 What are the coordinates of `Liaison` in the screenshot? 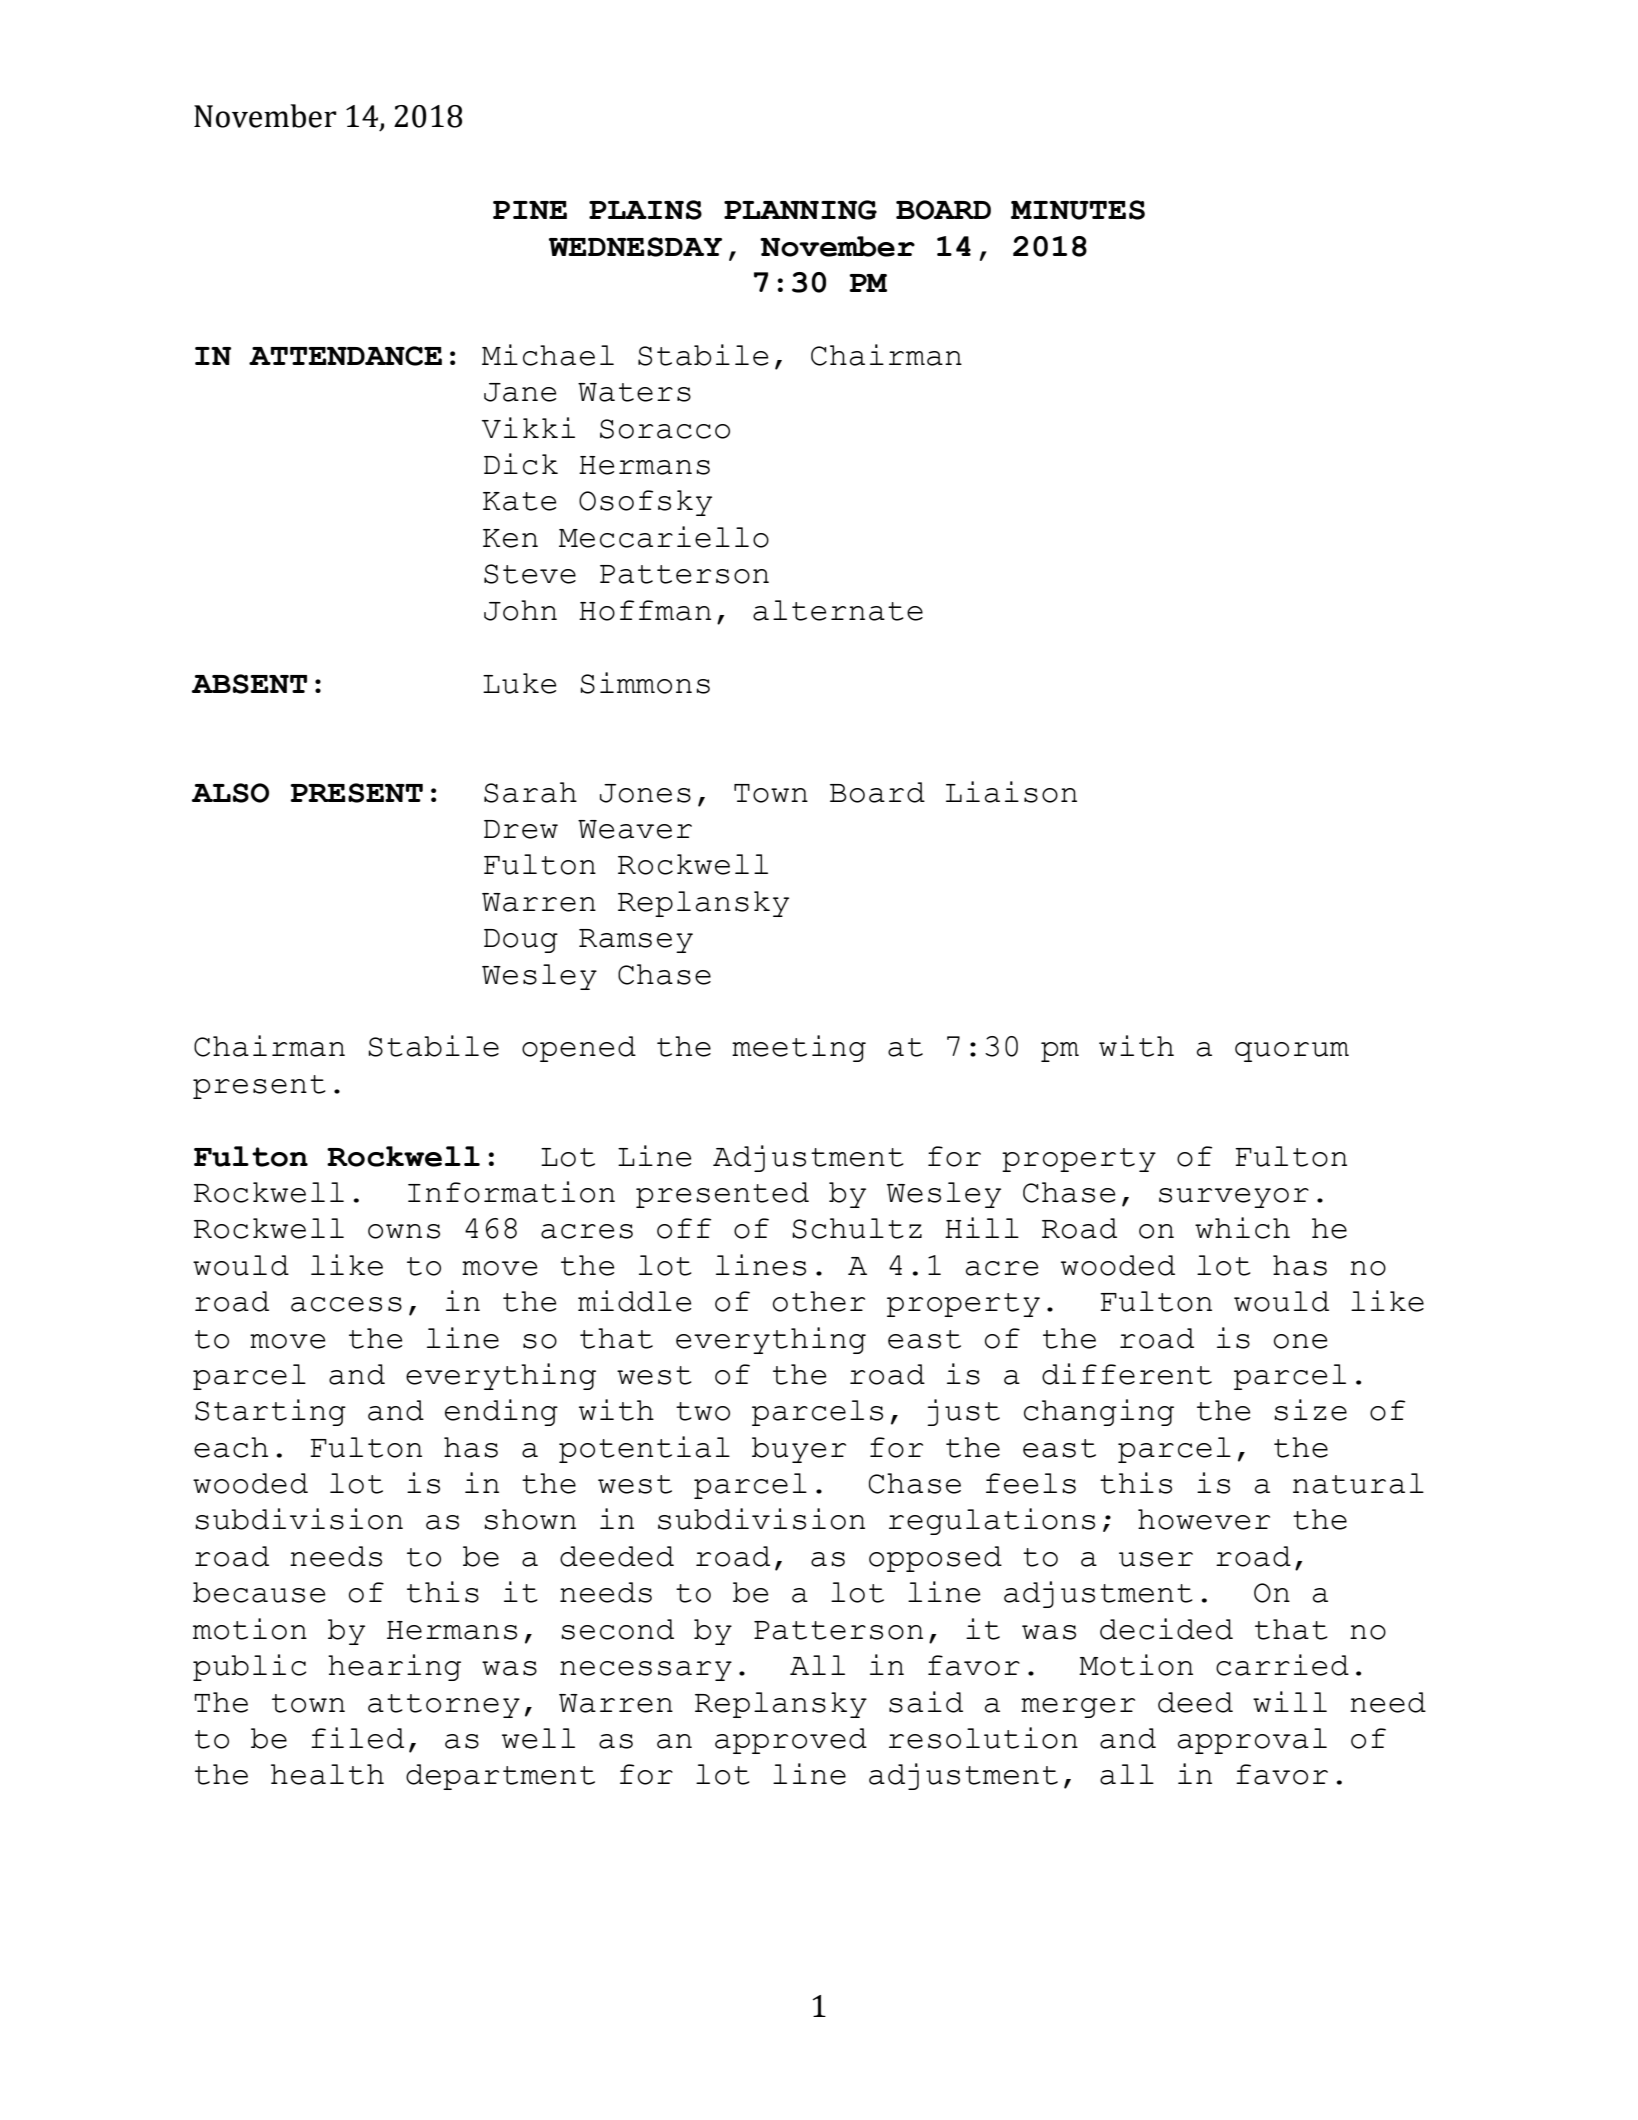 It's located at (1011, 792).
